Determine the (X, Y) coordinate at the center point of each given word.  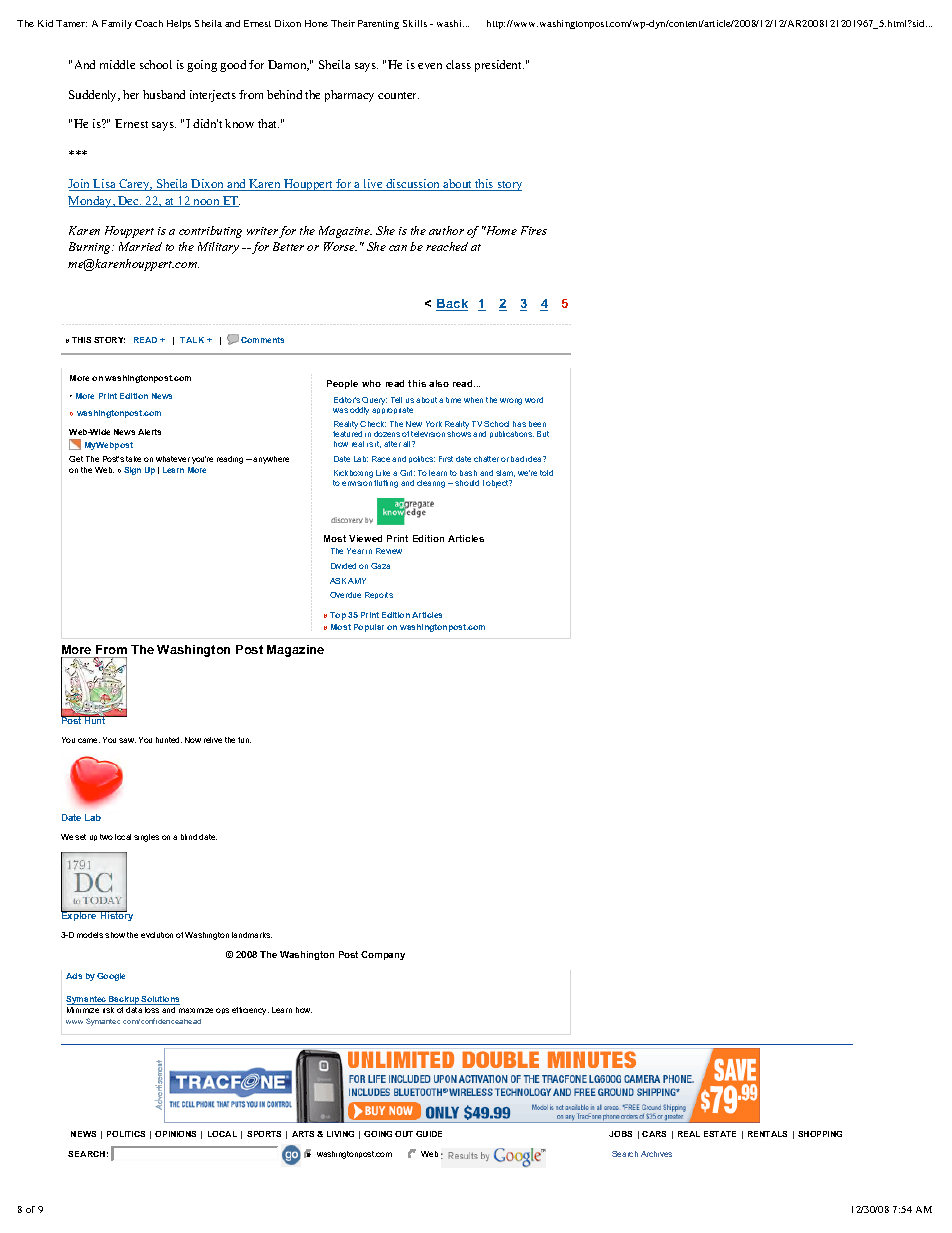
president (499, 66)
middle (117, 64)
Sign (132, 471)
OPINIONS (175, 1134)
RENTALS (767, 1134)
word (534, 400)
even (430, 66)
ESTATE (720, 1134)
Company (383, 955)
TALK (192, 340)
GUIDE (429, 1134)
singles (146, 838)
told (546, 473)
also (439, 383)
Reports (379, 595)
